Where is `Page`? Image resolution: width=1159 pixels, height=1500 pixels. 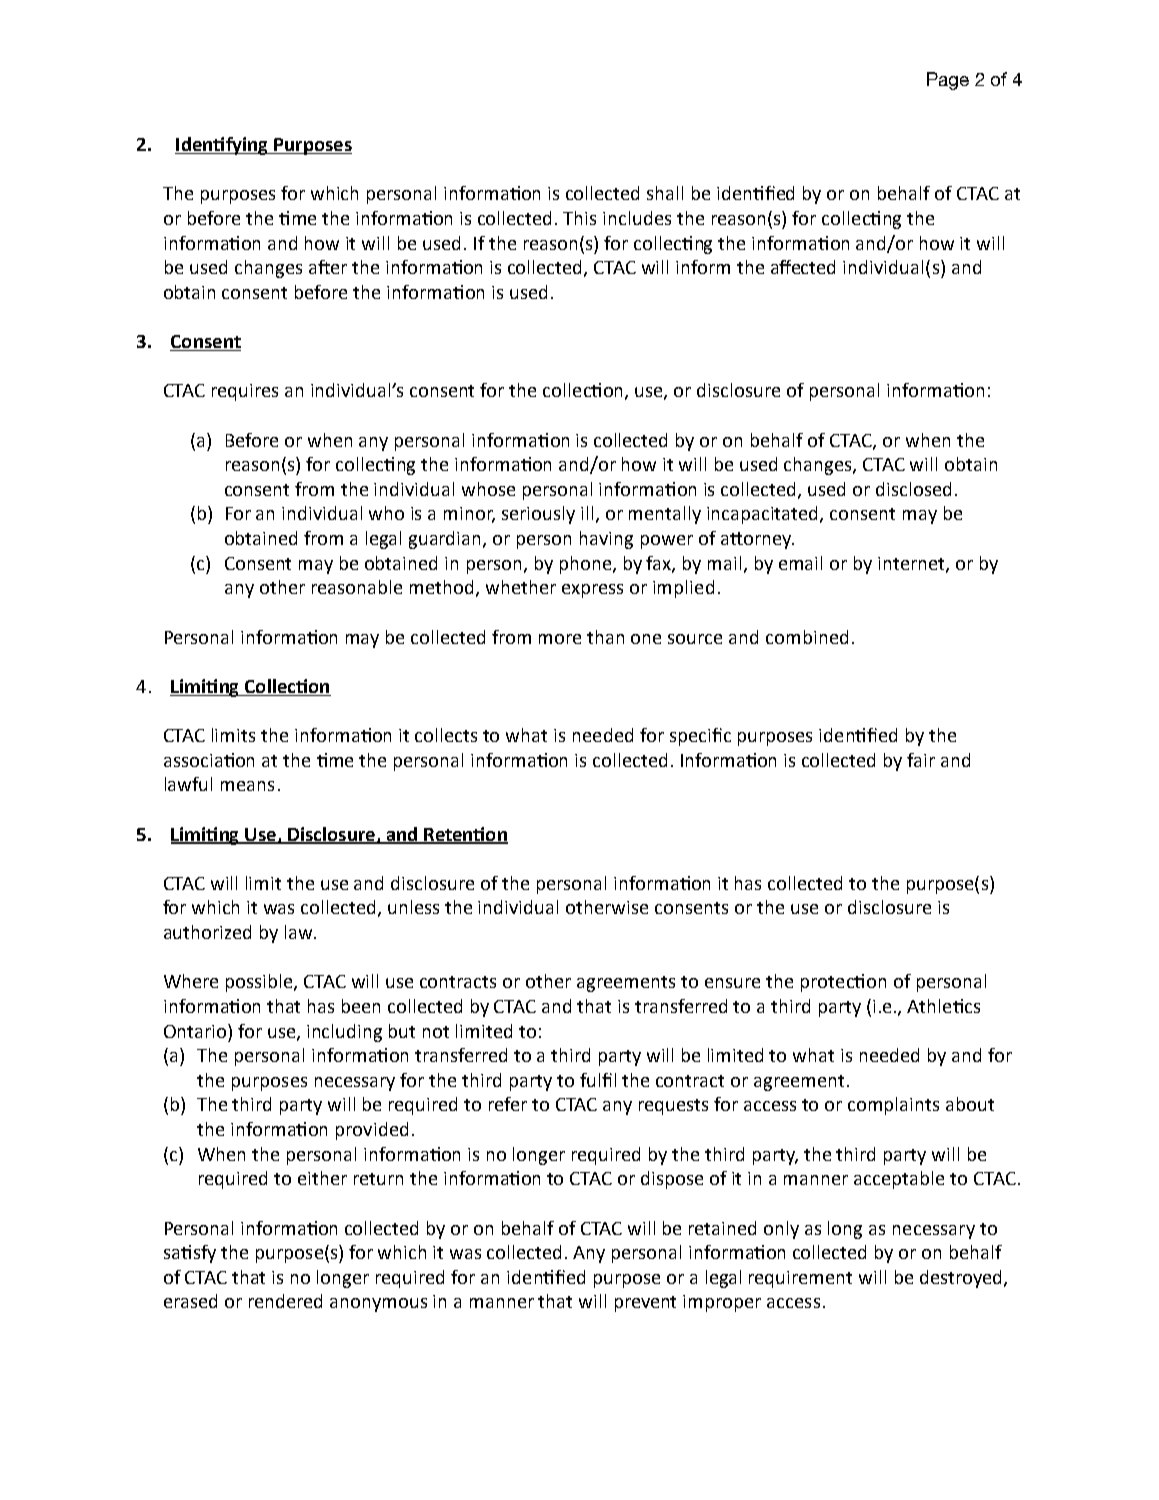
Page is located at coordinates (948, 81).
